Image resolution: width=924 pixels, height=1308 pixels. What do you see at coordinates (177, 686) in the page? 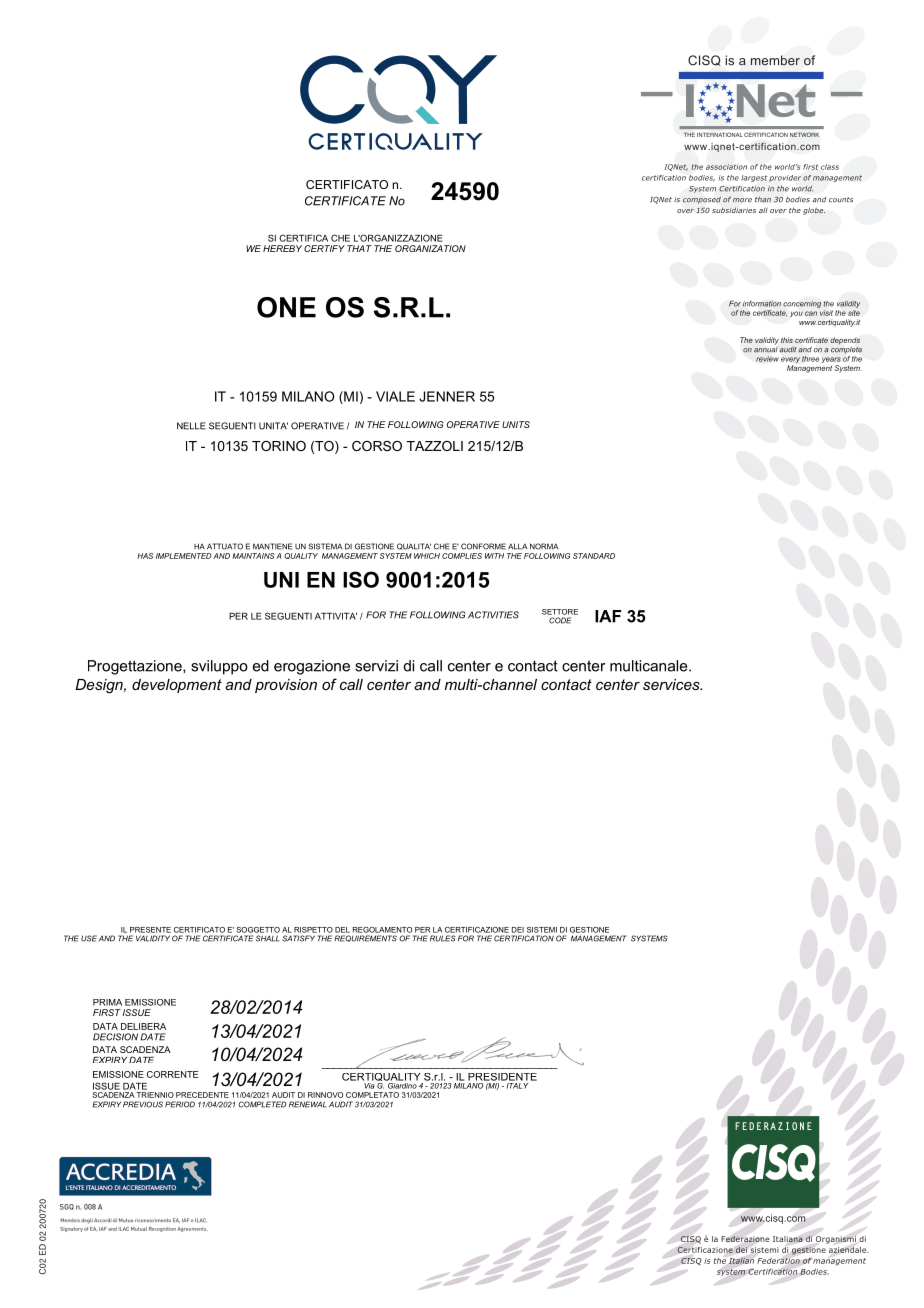
I see `development` at bounding box center [177, 686].
